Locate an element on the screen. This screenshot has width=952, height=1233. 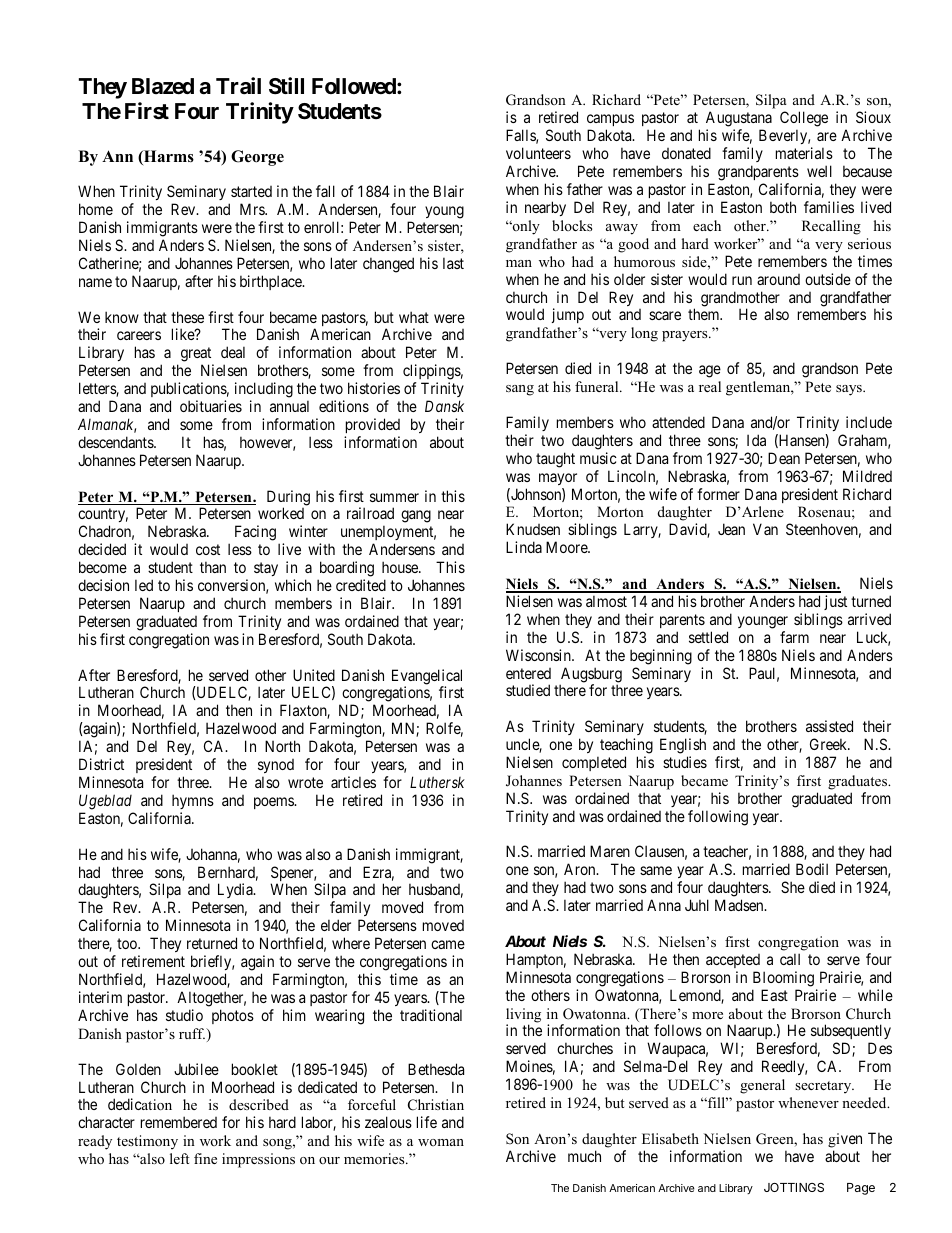
Wisconsin is located at coordinates (539, 655).
